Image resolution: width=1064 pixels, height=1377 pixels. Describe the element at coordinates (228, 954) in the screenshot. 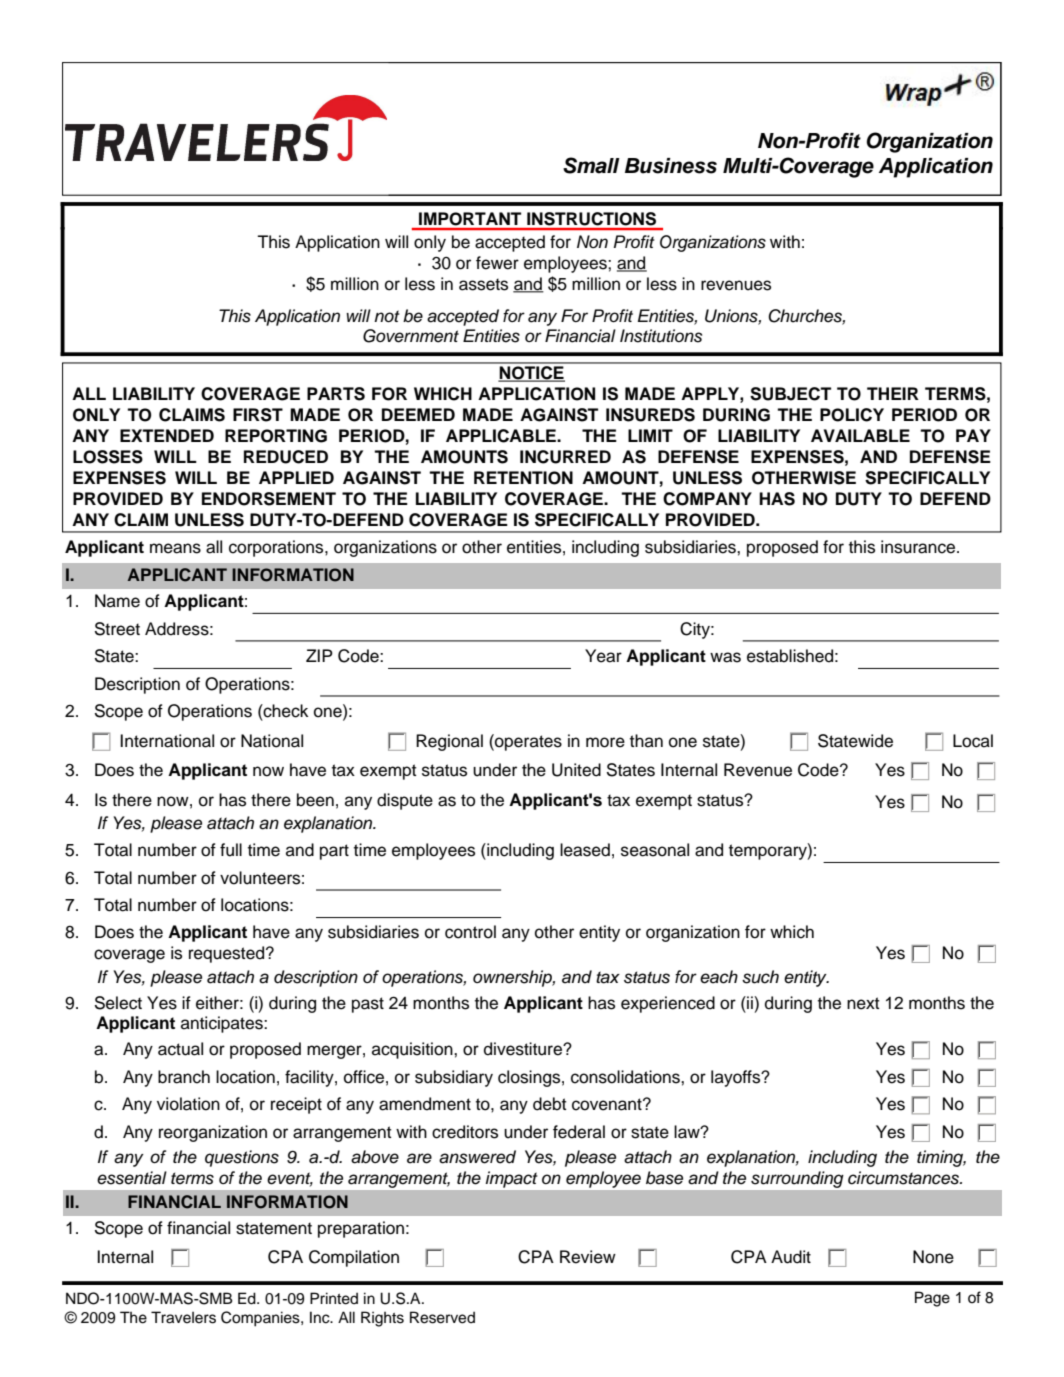

I see `requested` at that location.
